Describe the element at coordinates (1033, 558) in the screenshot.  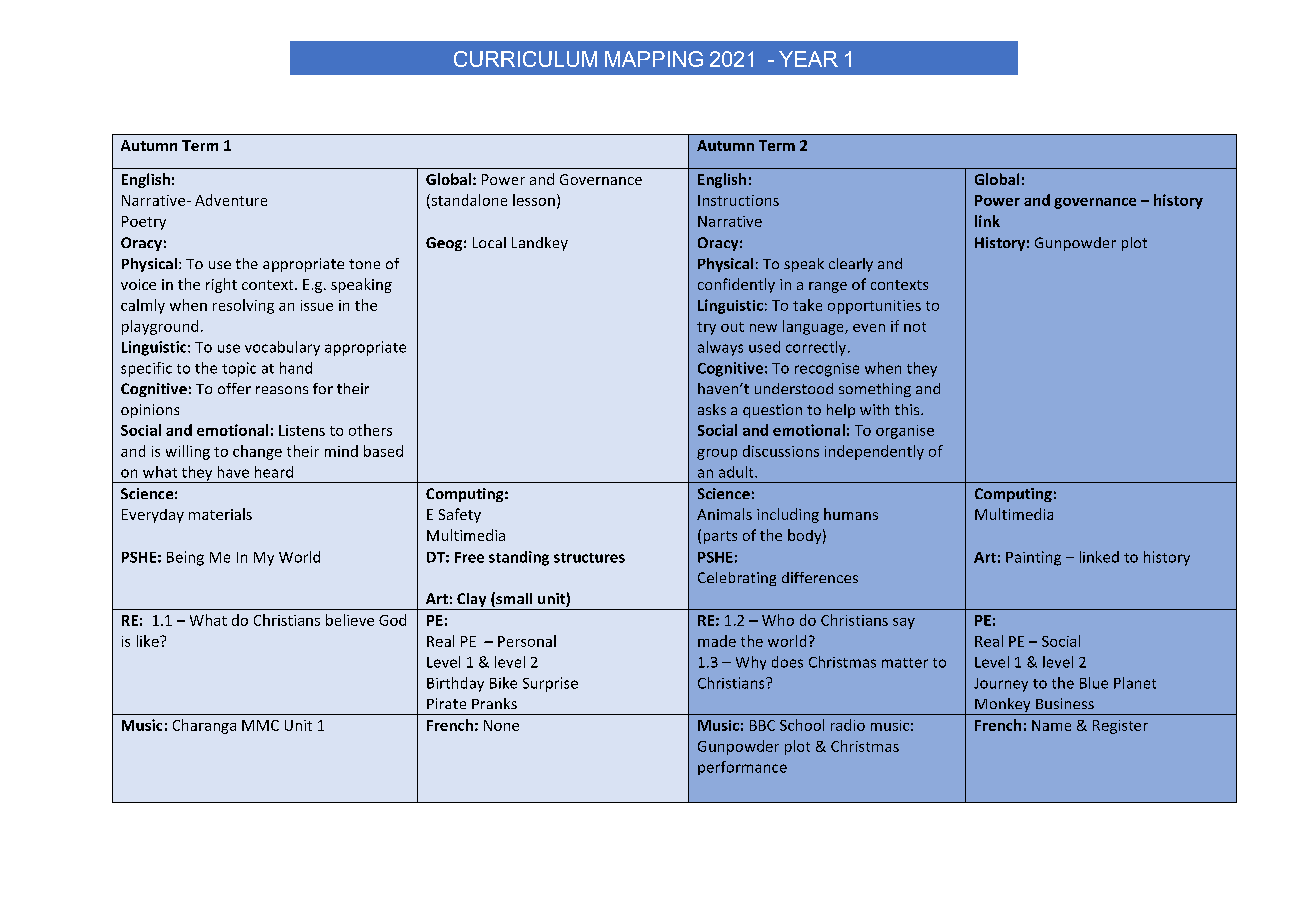
I see `Painting` at that location.
